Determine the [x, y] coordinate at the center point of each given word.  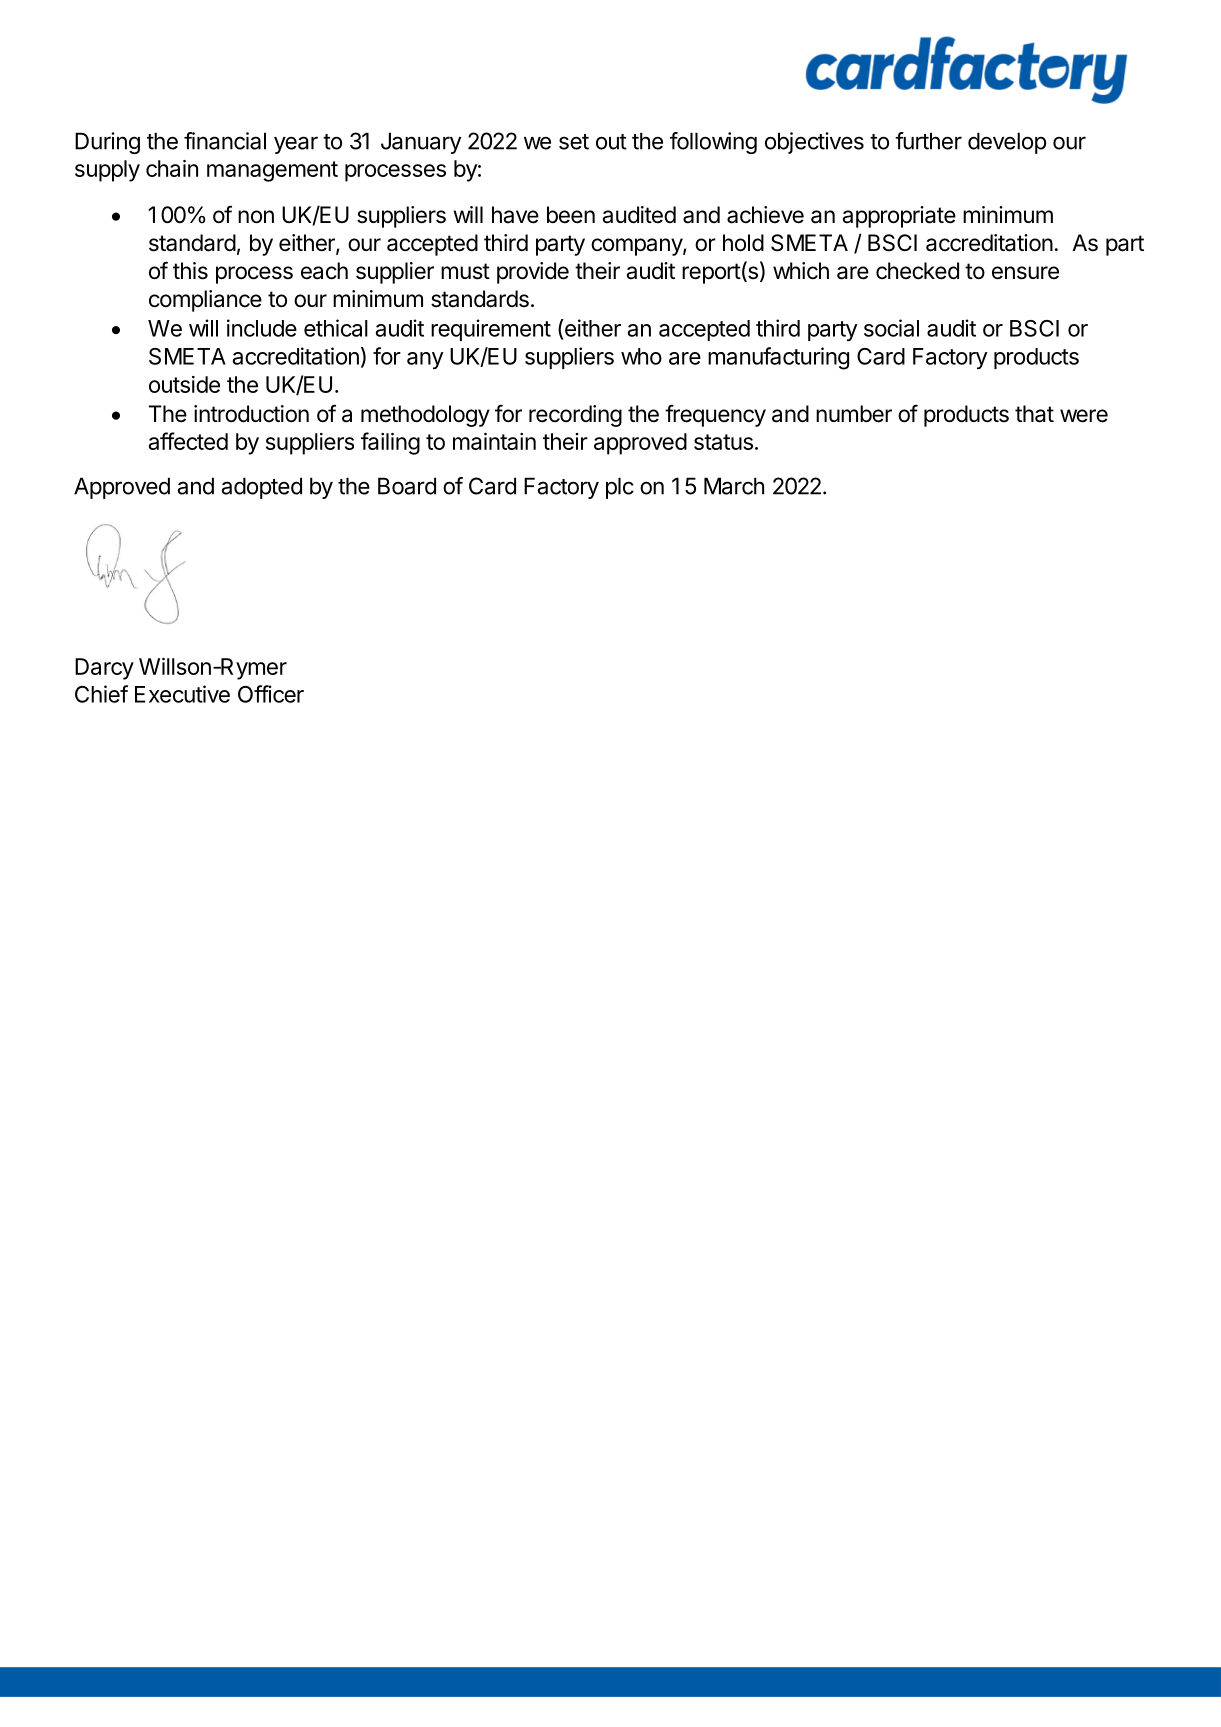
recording [575, 416]
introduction [251, 414]
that [1034, 414]
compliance [205, 301]
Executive [182, 694]
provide [533, 273]
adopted [262, 488]
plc [620, 488]
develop [1007, 143]
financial [225, 141]
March [734, 486]
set [574, 142]
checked [917, 271]
